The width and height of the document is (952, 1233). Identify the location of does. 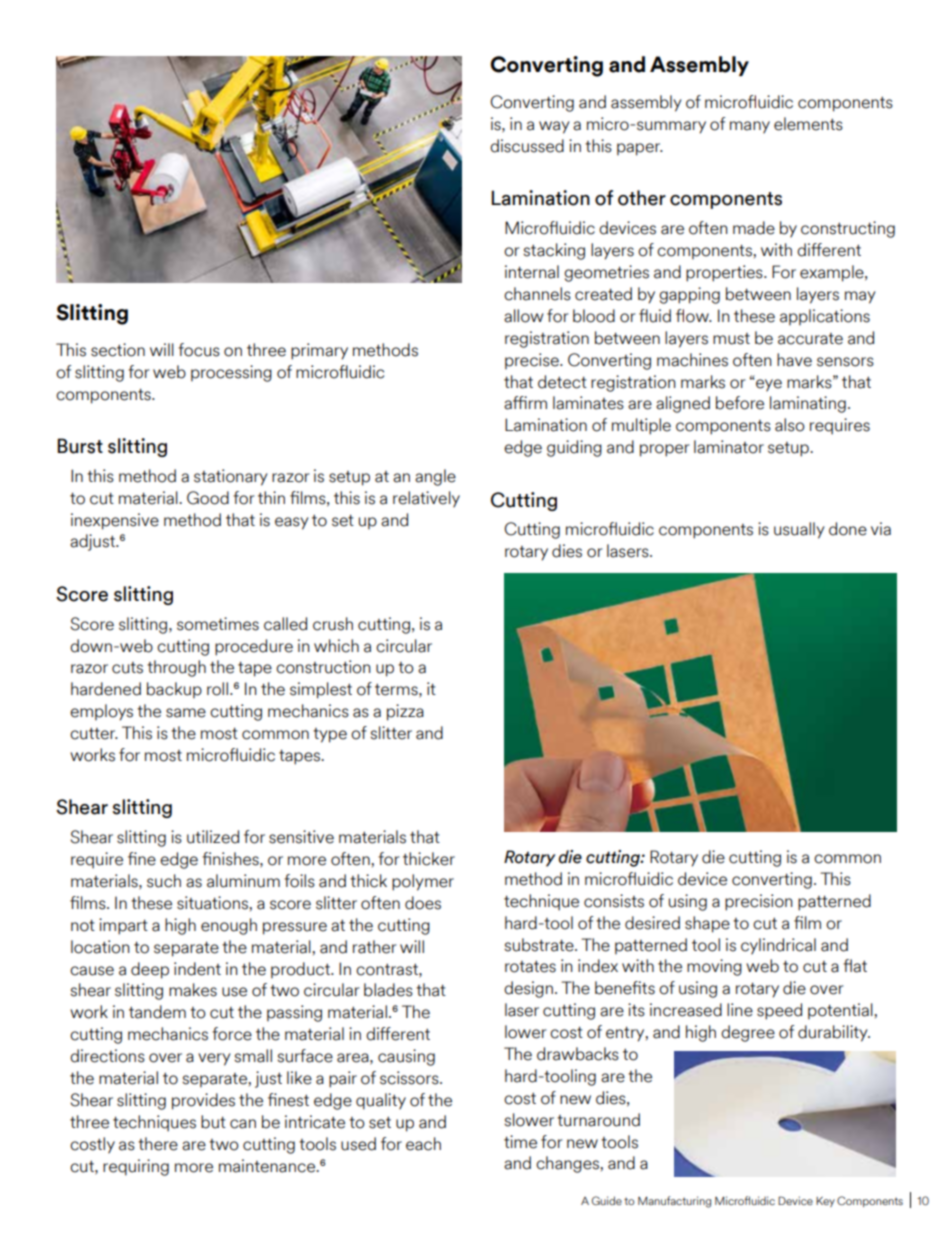
(423, 903).
